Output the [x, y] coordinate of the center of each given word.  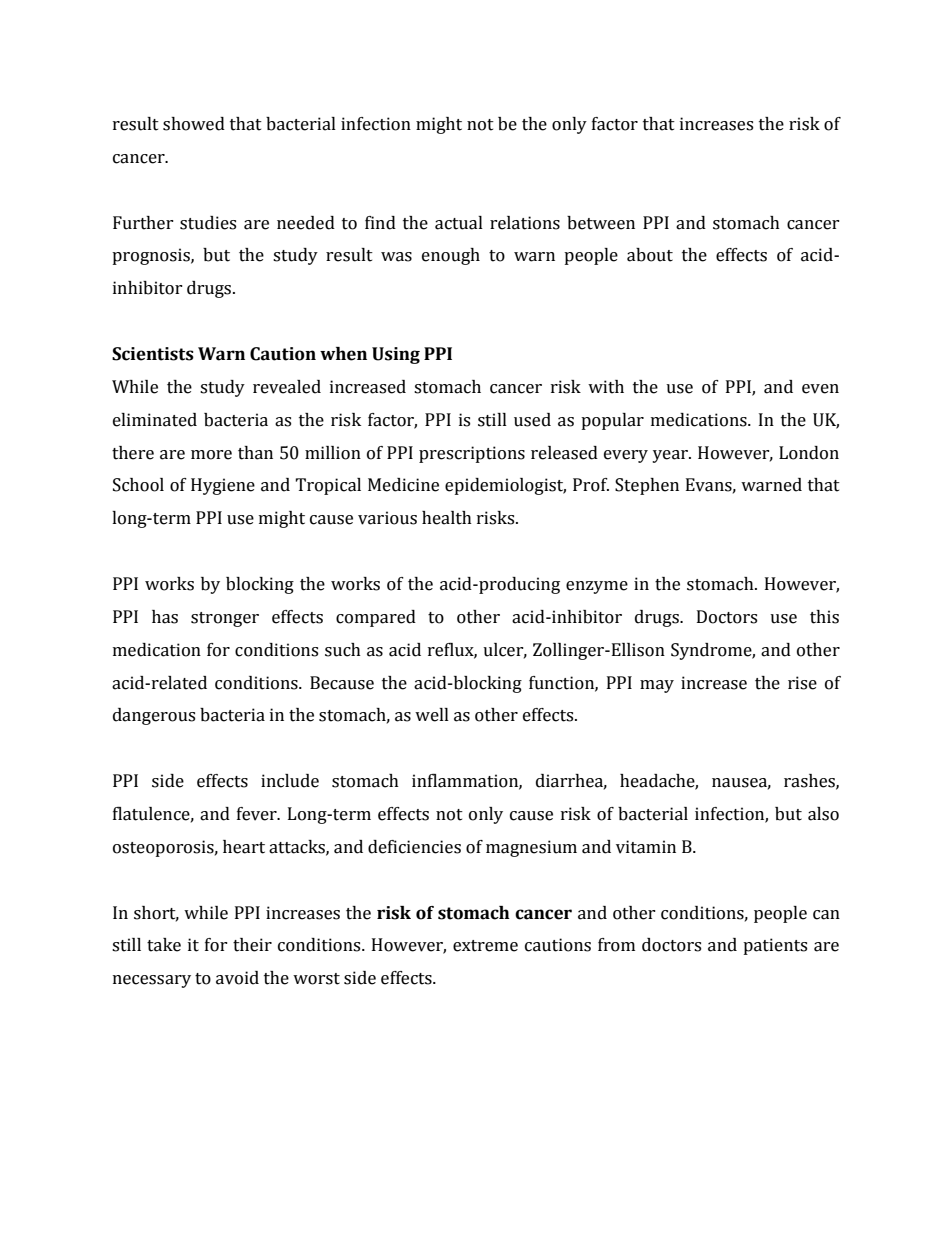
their [252, 945]
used [532, 420]
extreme [485, 946]
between [601, 223]
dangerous [154, 716]
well [432, 715]
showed [194, 124]
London [809, 453]
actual [459, 223]
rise [802, 683]
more [211, 455]
